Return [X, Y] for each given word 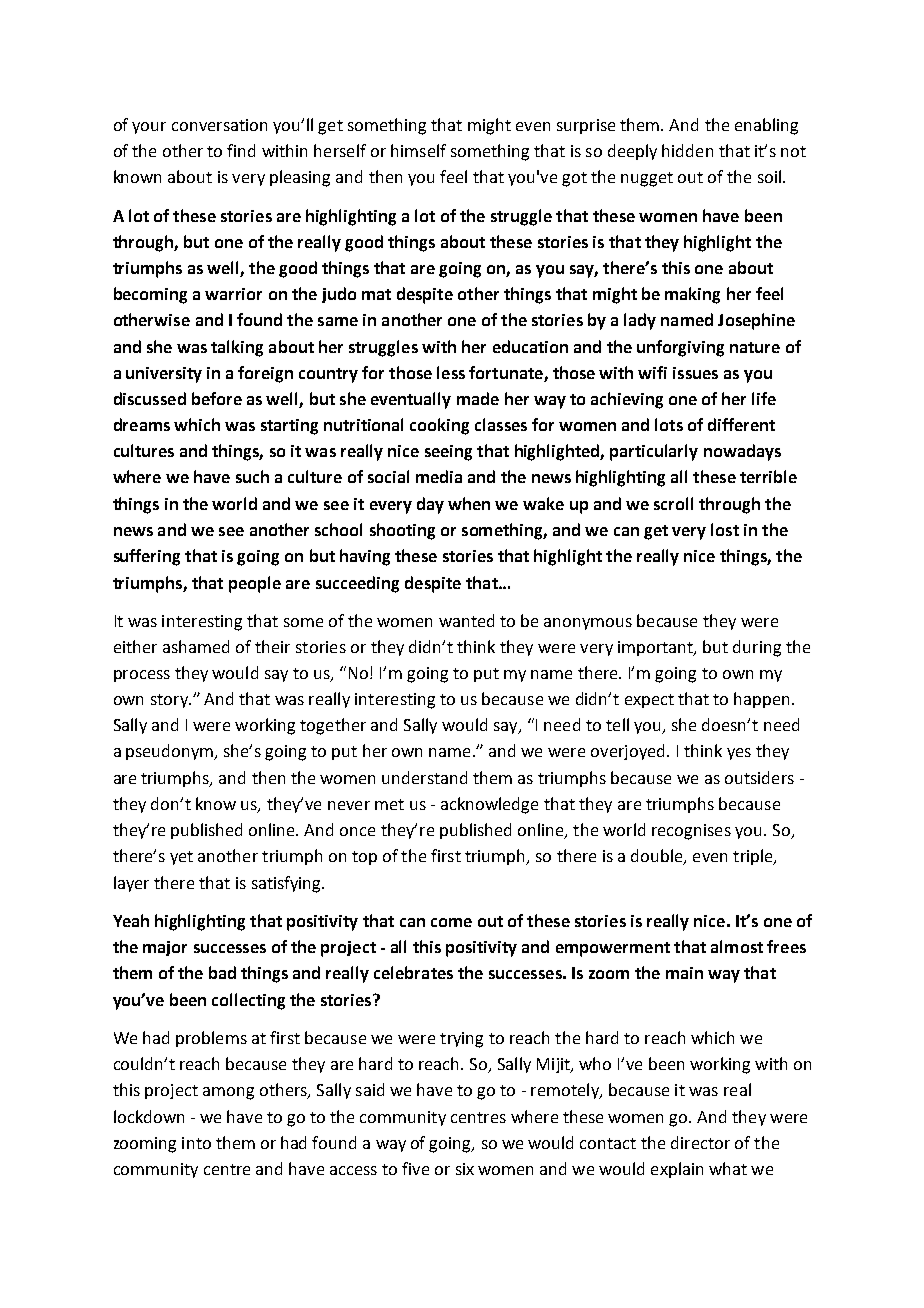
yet [181, 858]
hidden [687, 150]
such [252, 476]
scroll [673, 503]
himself [418, 150]
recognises [691, 832]
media [439, 476]
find [241, 150]
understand [424, 777]
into [196, 1143]
